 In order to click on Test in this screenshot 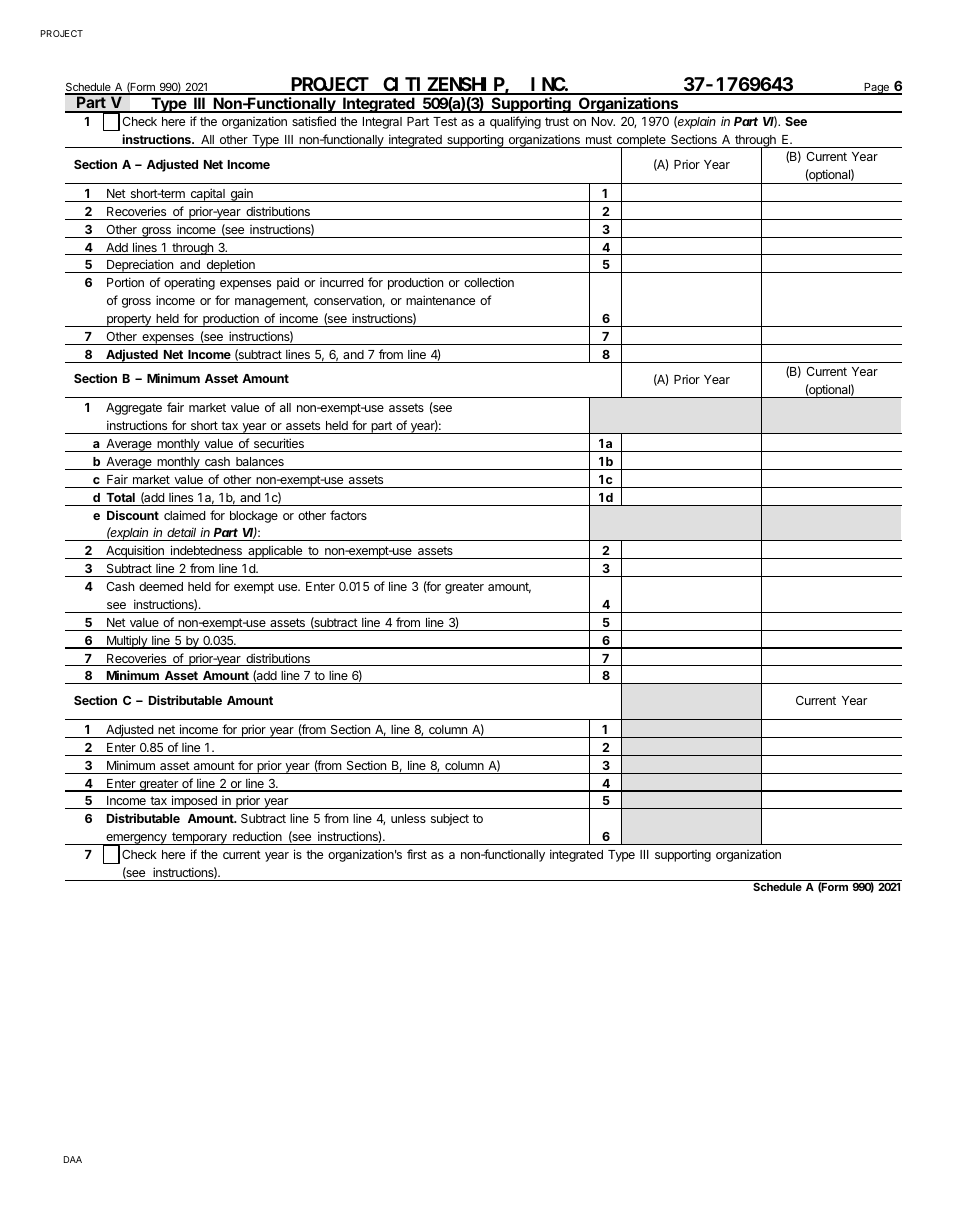, I will do `click(445, 121)`.
